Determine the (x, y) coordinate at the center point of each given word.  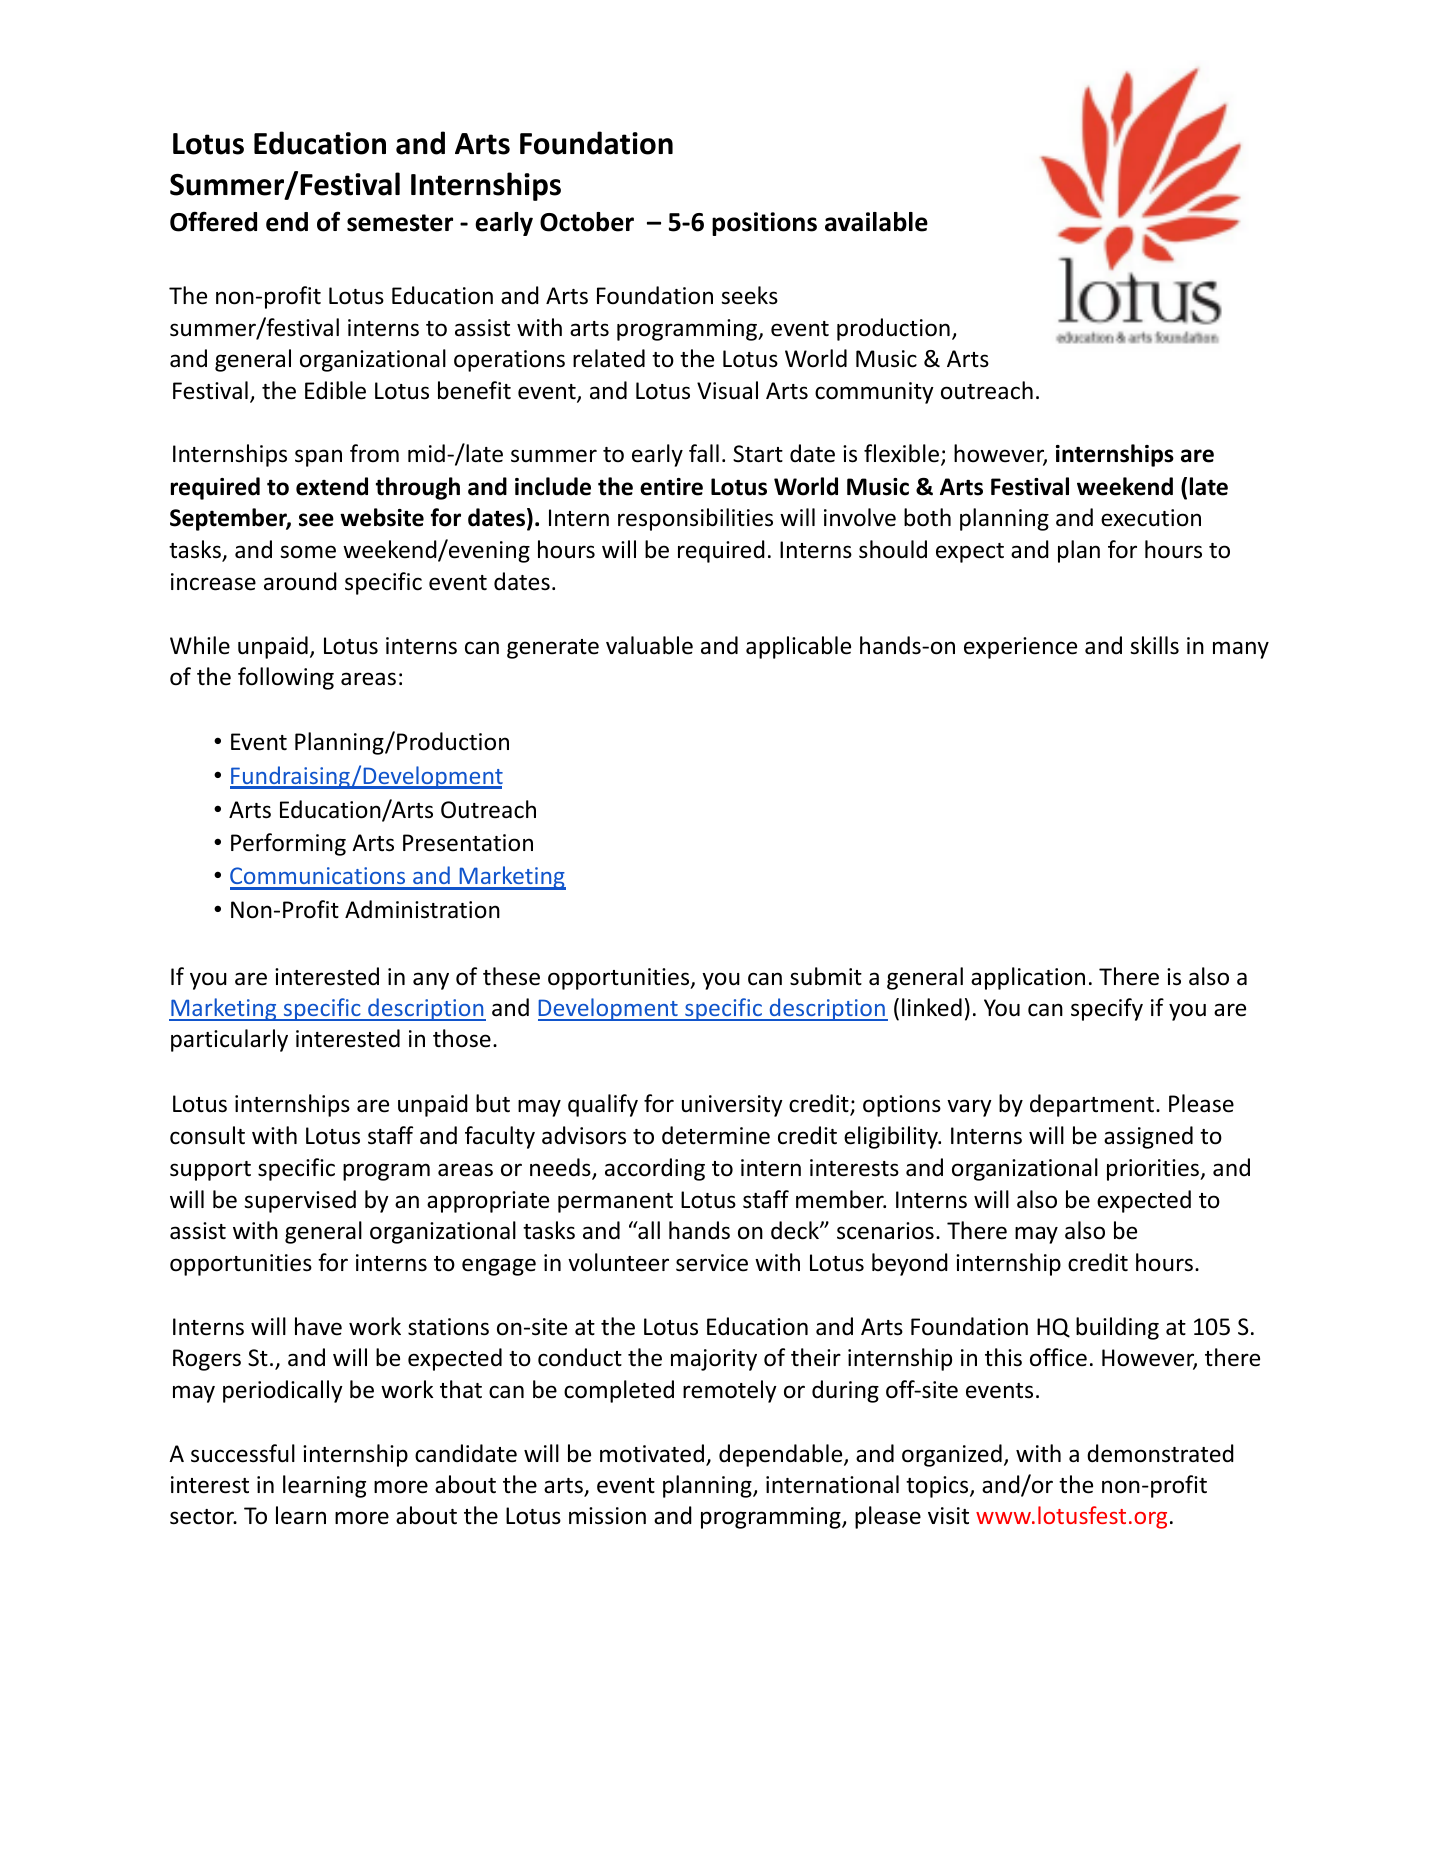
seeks (749, 295)
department (1092, 1105)
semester (400, 223)
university (732, 1106)
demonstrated (1160, 1453)
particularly (229, 1040)
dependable (782, 1455)
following (286, 678)
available (876, 222)
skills (1154, 645)
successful (243, 1453)
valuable (649, 645)
